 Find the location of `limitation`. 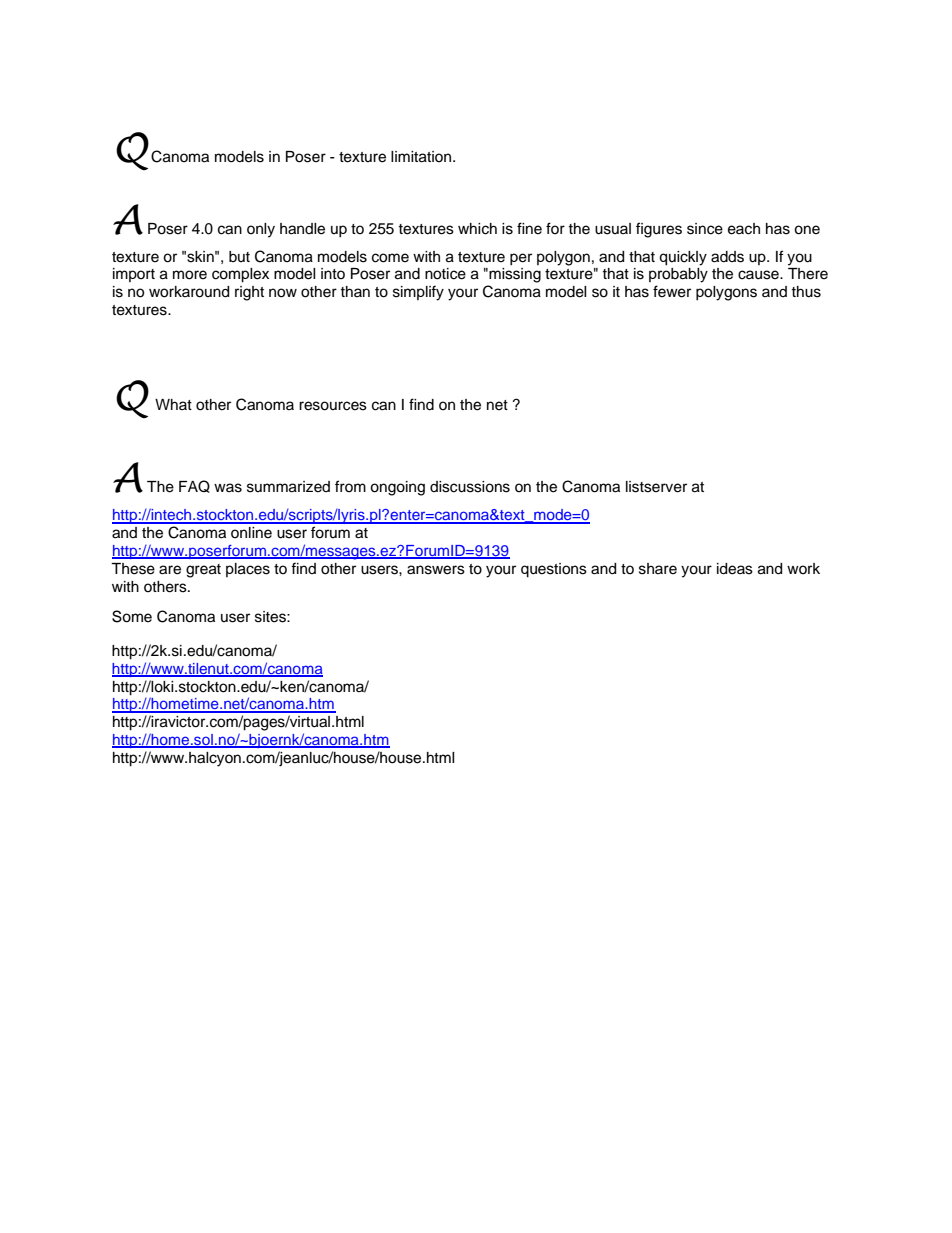

limitation is located at coordinates (422, 157).
